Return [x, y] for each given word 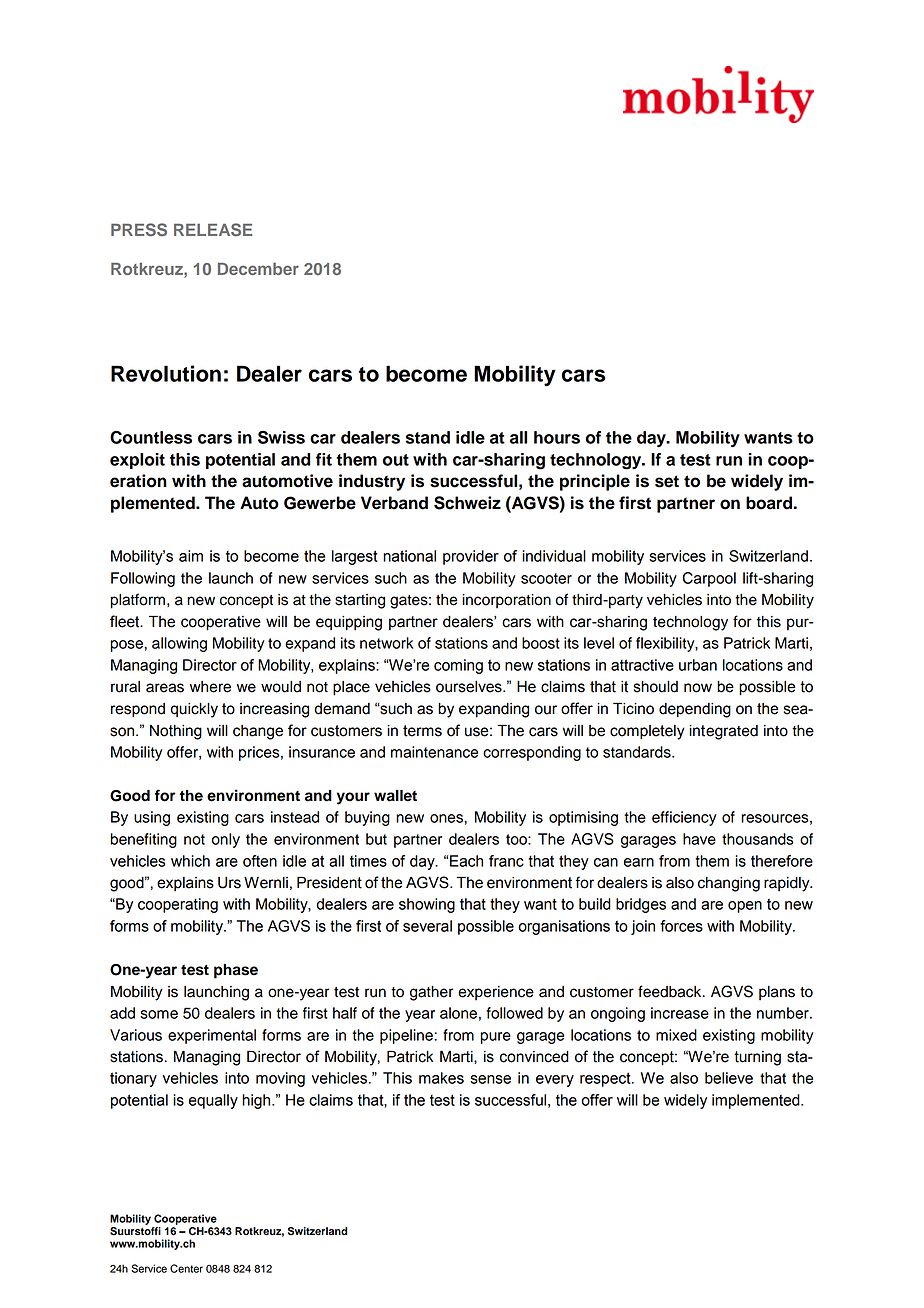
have [699, 839]
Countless [151, 437]
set [667, 481]
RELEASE [213, 229]
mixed [676, 1035]
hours [557, 437]
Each [466, 861]
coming [458, 666]
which [190, 861]
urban [698, 665]
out [396, 460]
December [258, 268]
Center [186, 1268]
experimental [212, 1036]
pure [496, 1038]
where [210, 687]
